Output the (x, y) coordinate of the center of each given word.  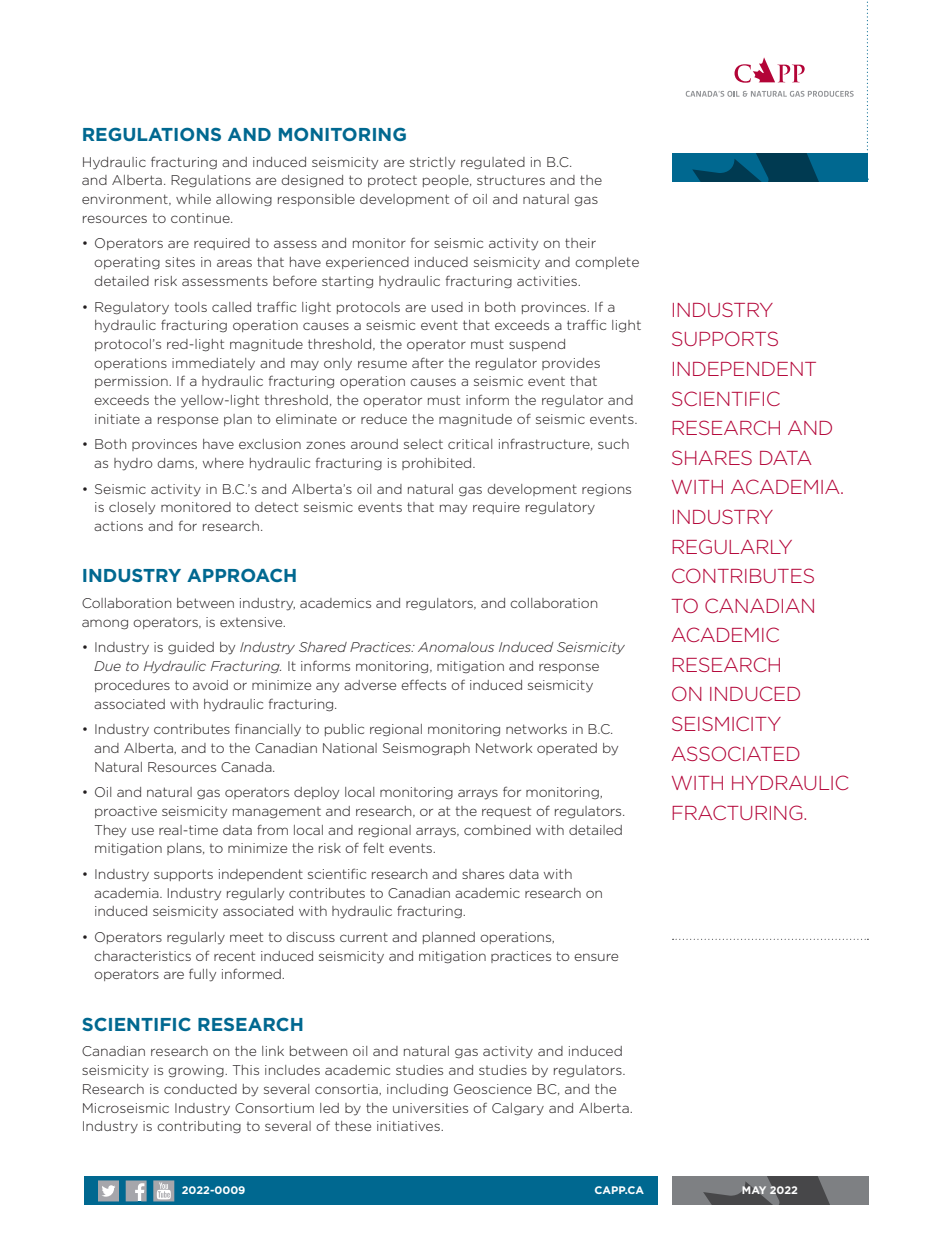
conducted (200, 1089)
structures (511, 180)
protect (392, 181)
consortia (347, 1089)
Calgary (518, 1109)
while (193, 199)
